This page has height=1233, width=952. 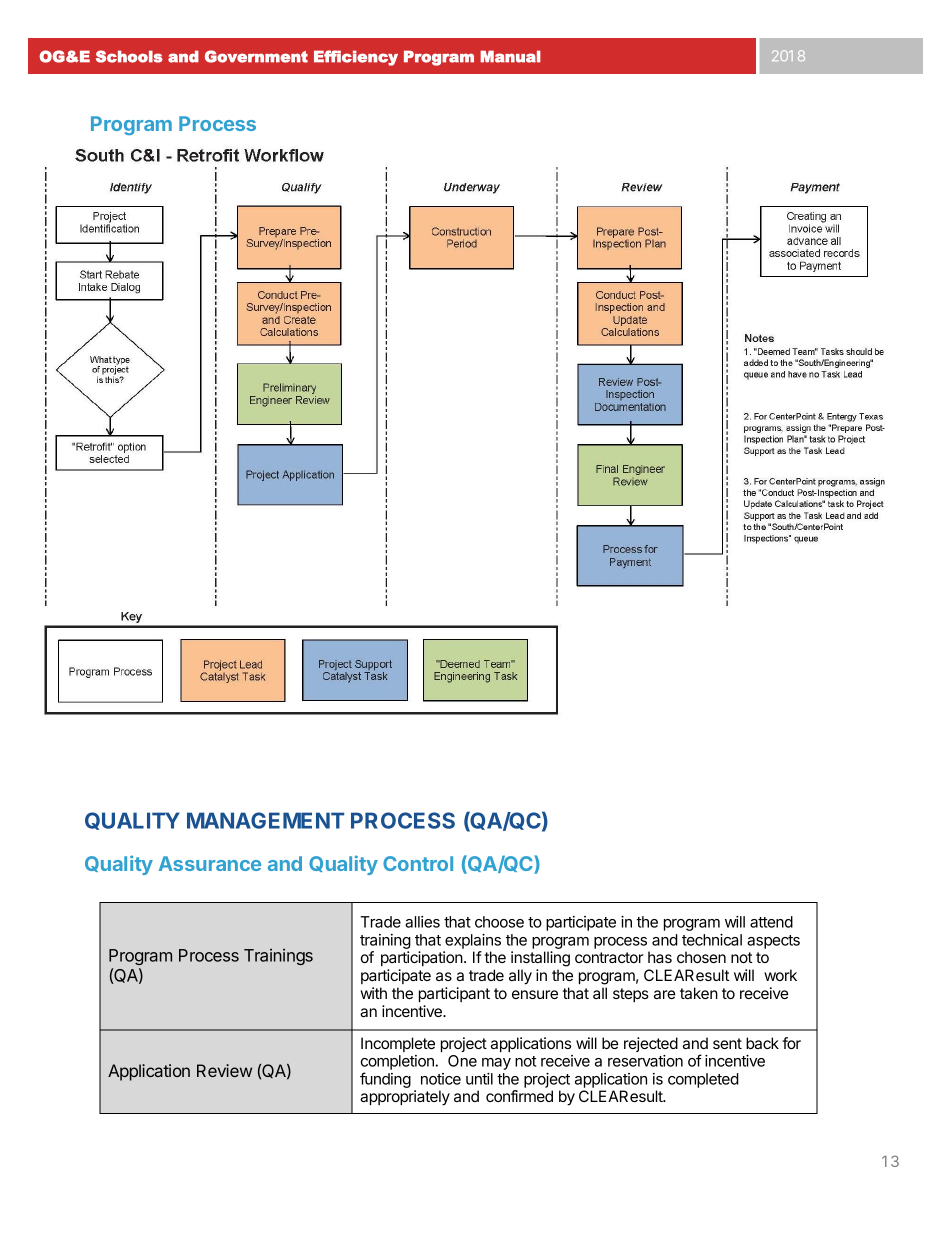 What do you see at coordinates (265, 820) in the page?
I see `MANAGEMENT` at bounding box center [265, 820].
